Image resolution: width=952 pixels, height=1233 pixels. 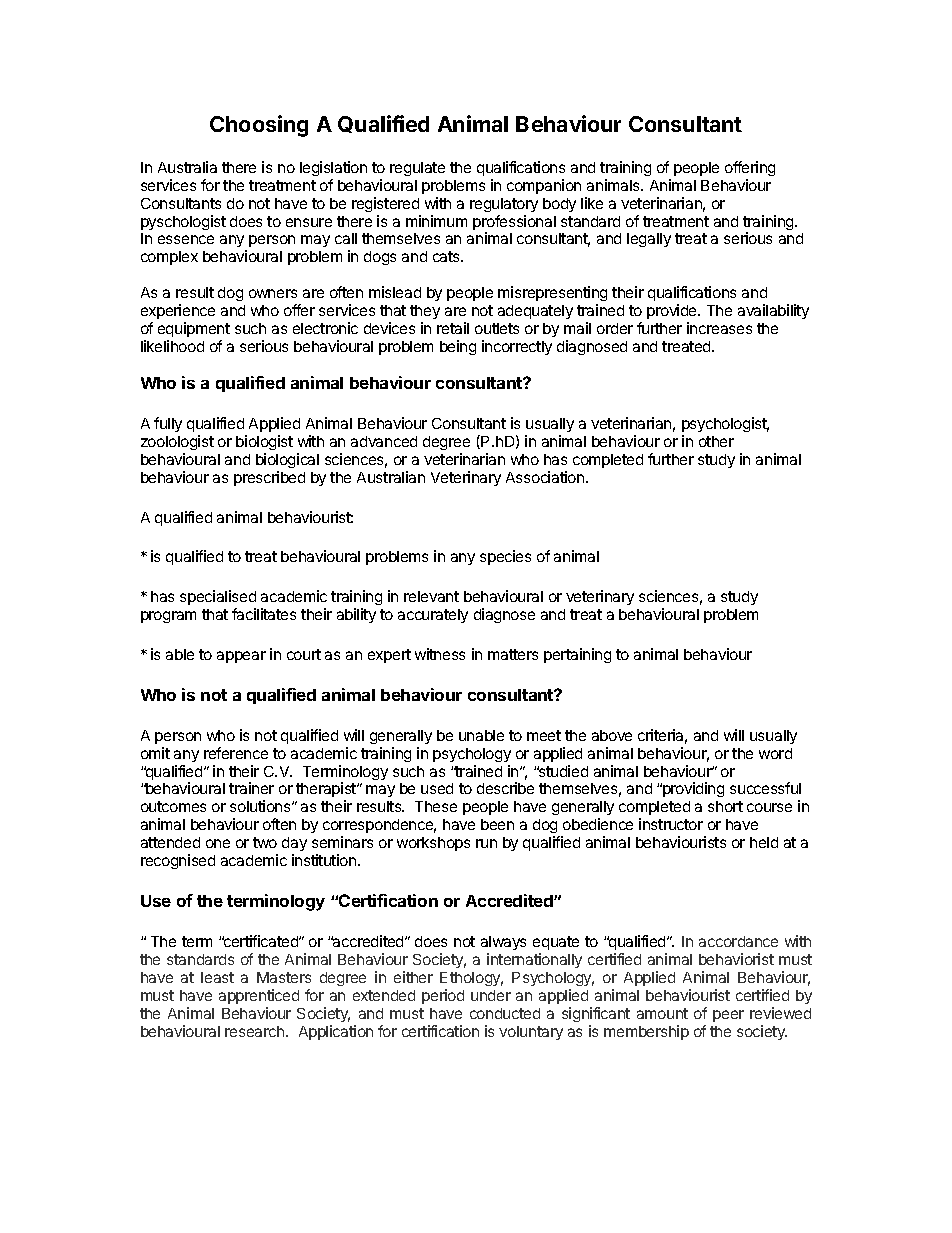 I want to click on under, so click(x=491, y=995).
